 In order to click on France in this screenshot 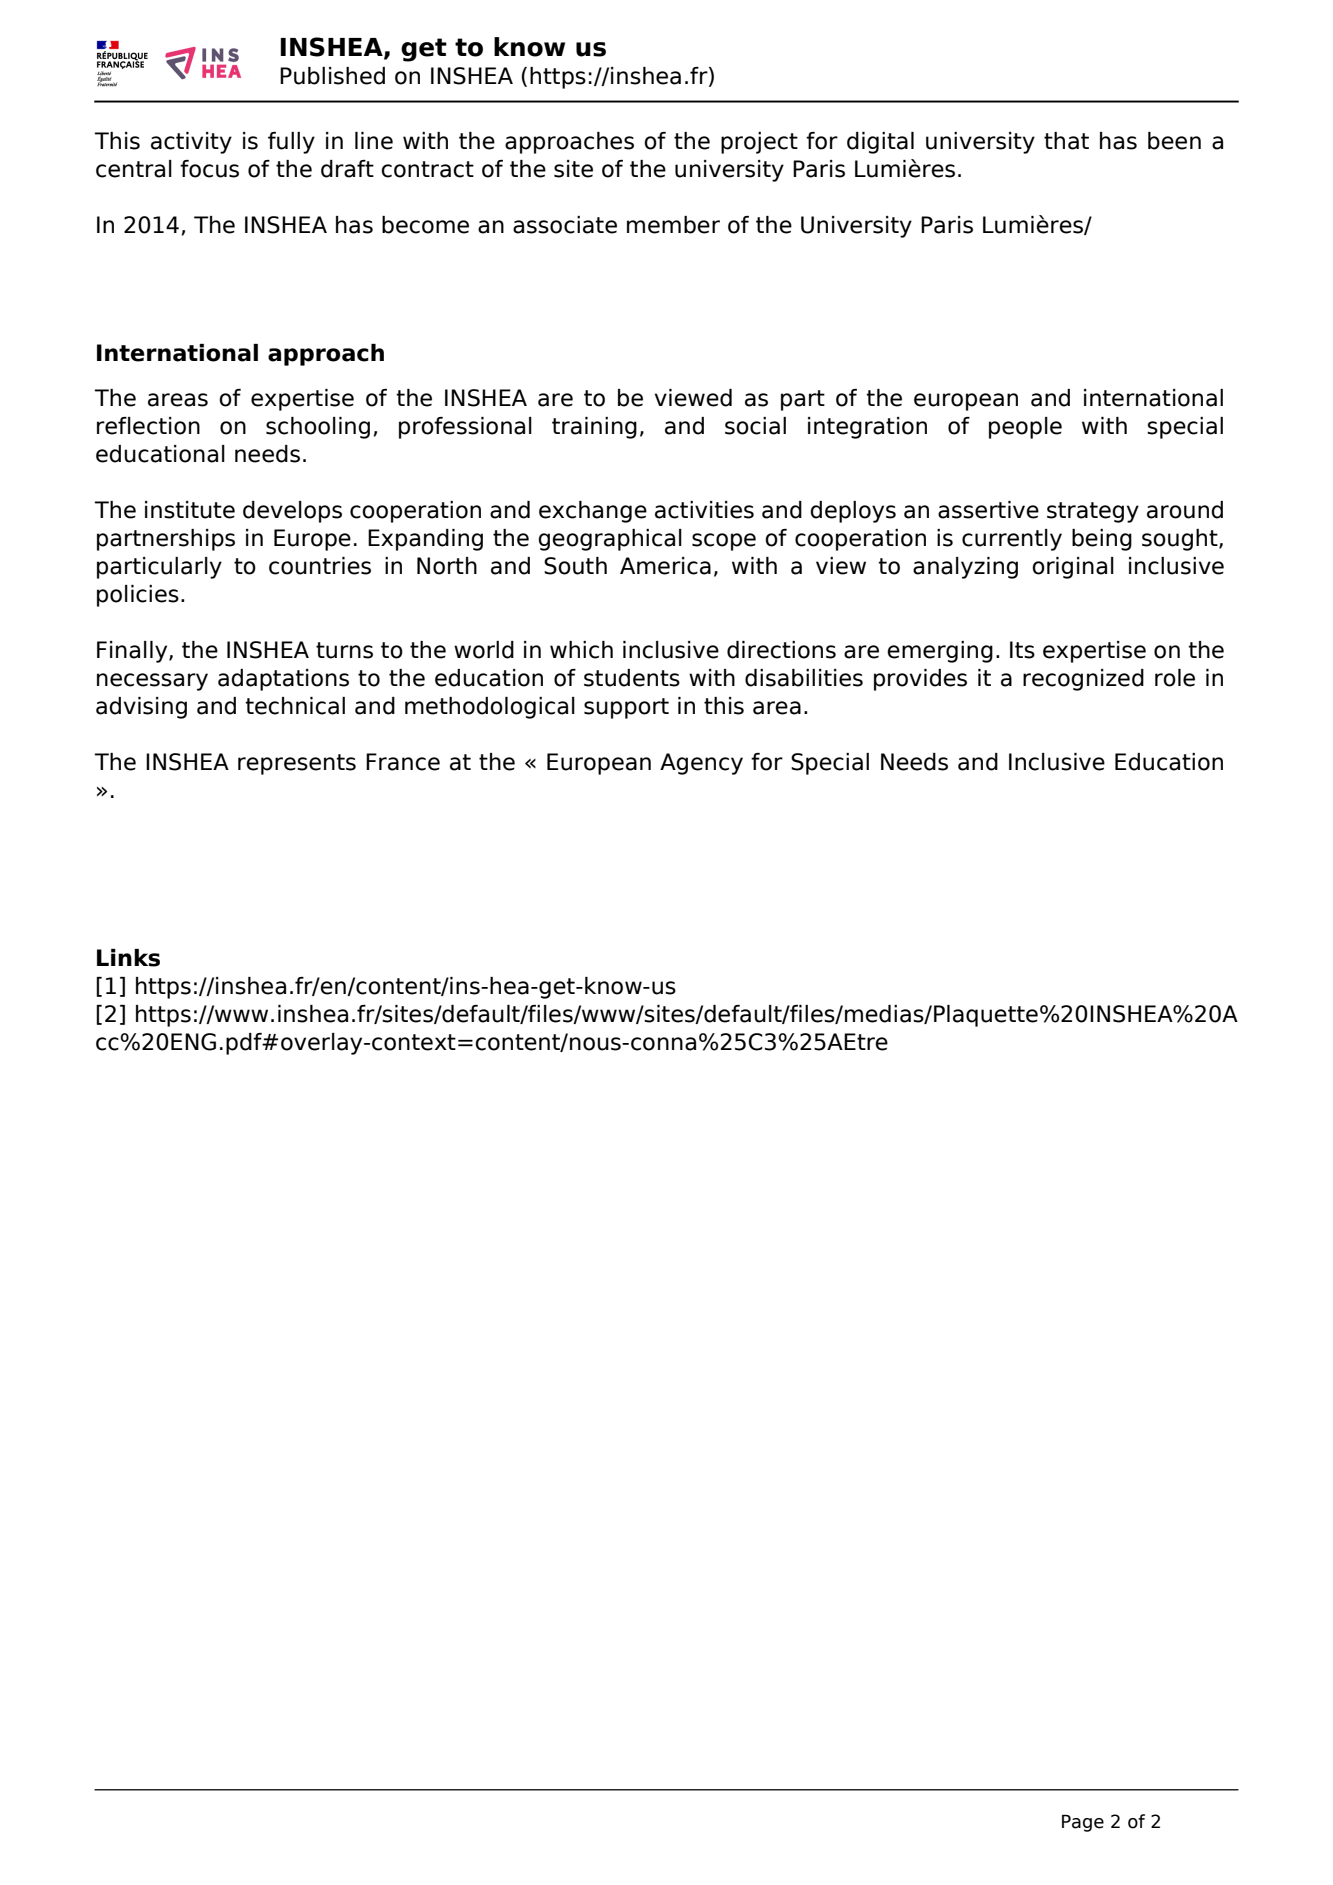, I will do `click(403, 762)`.
